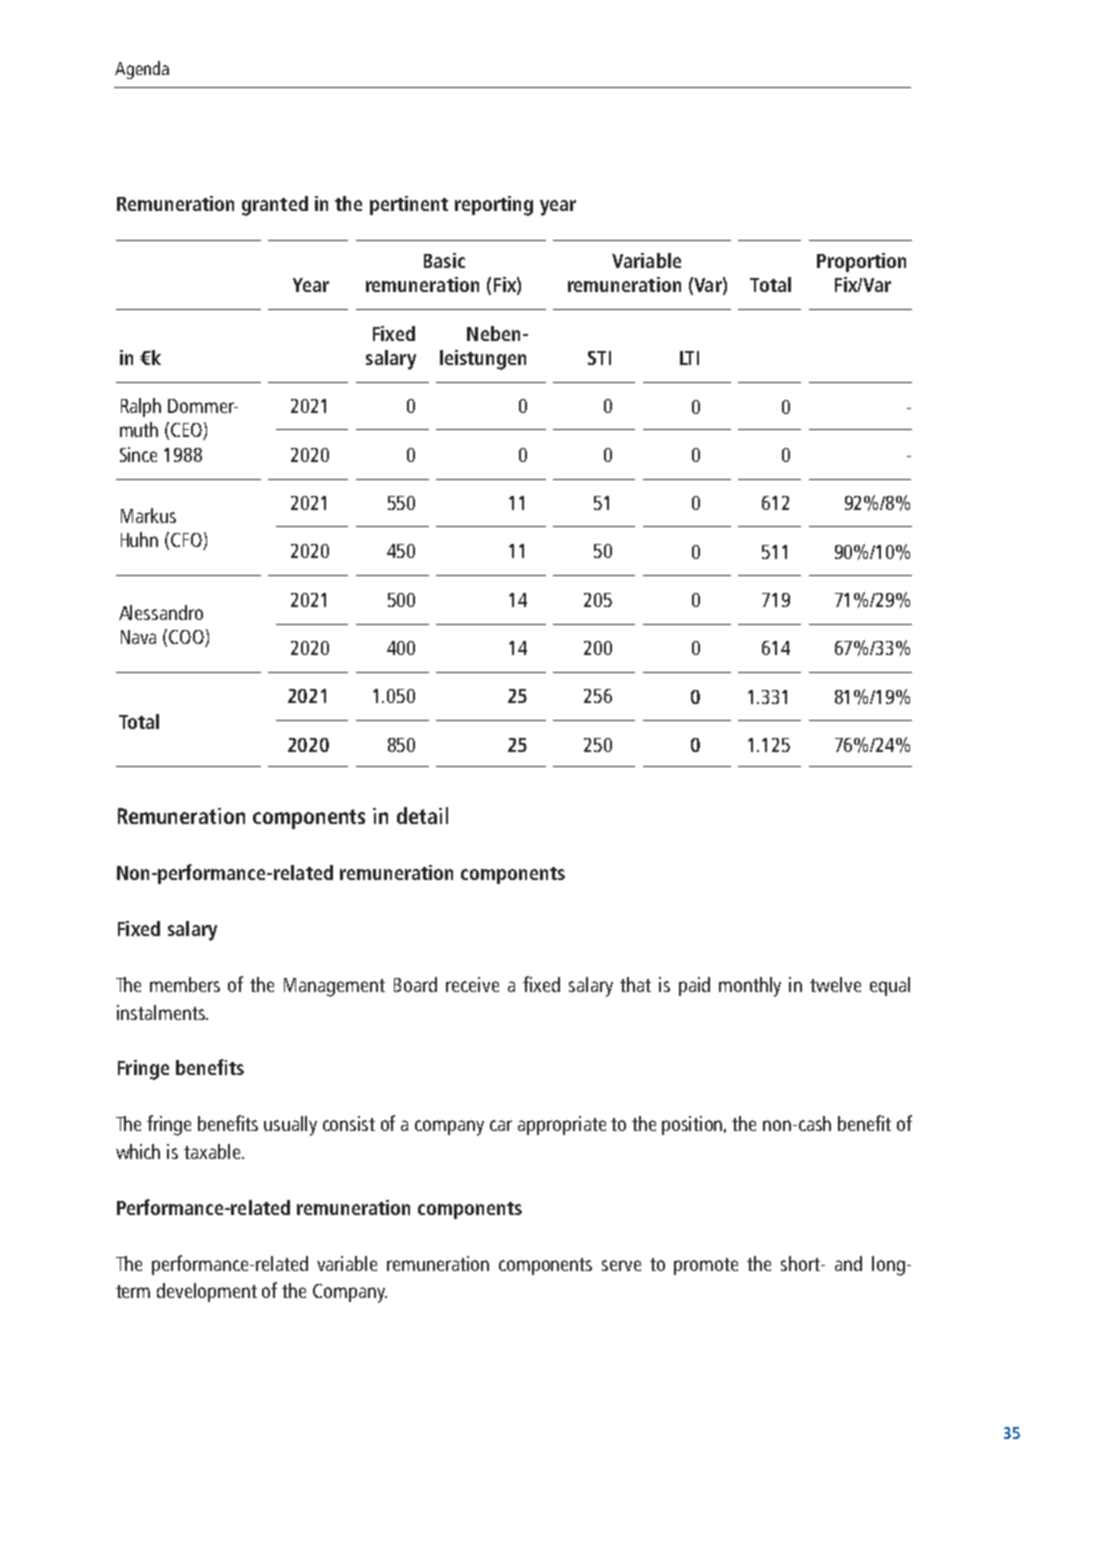 The width and height of the screenshot is (1107, 1565). I want to click on twelve, so click(835, 984).
